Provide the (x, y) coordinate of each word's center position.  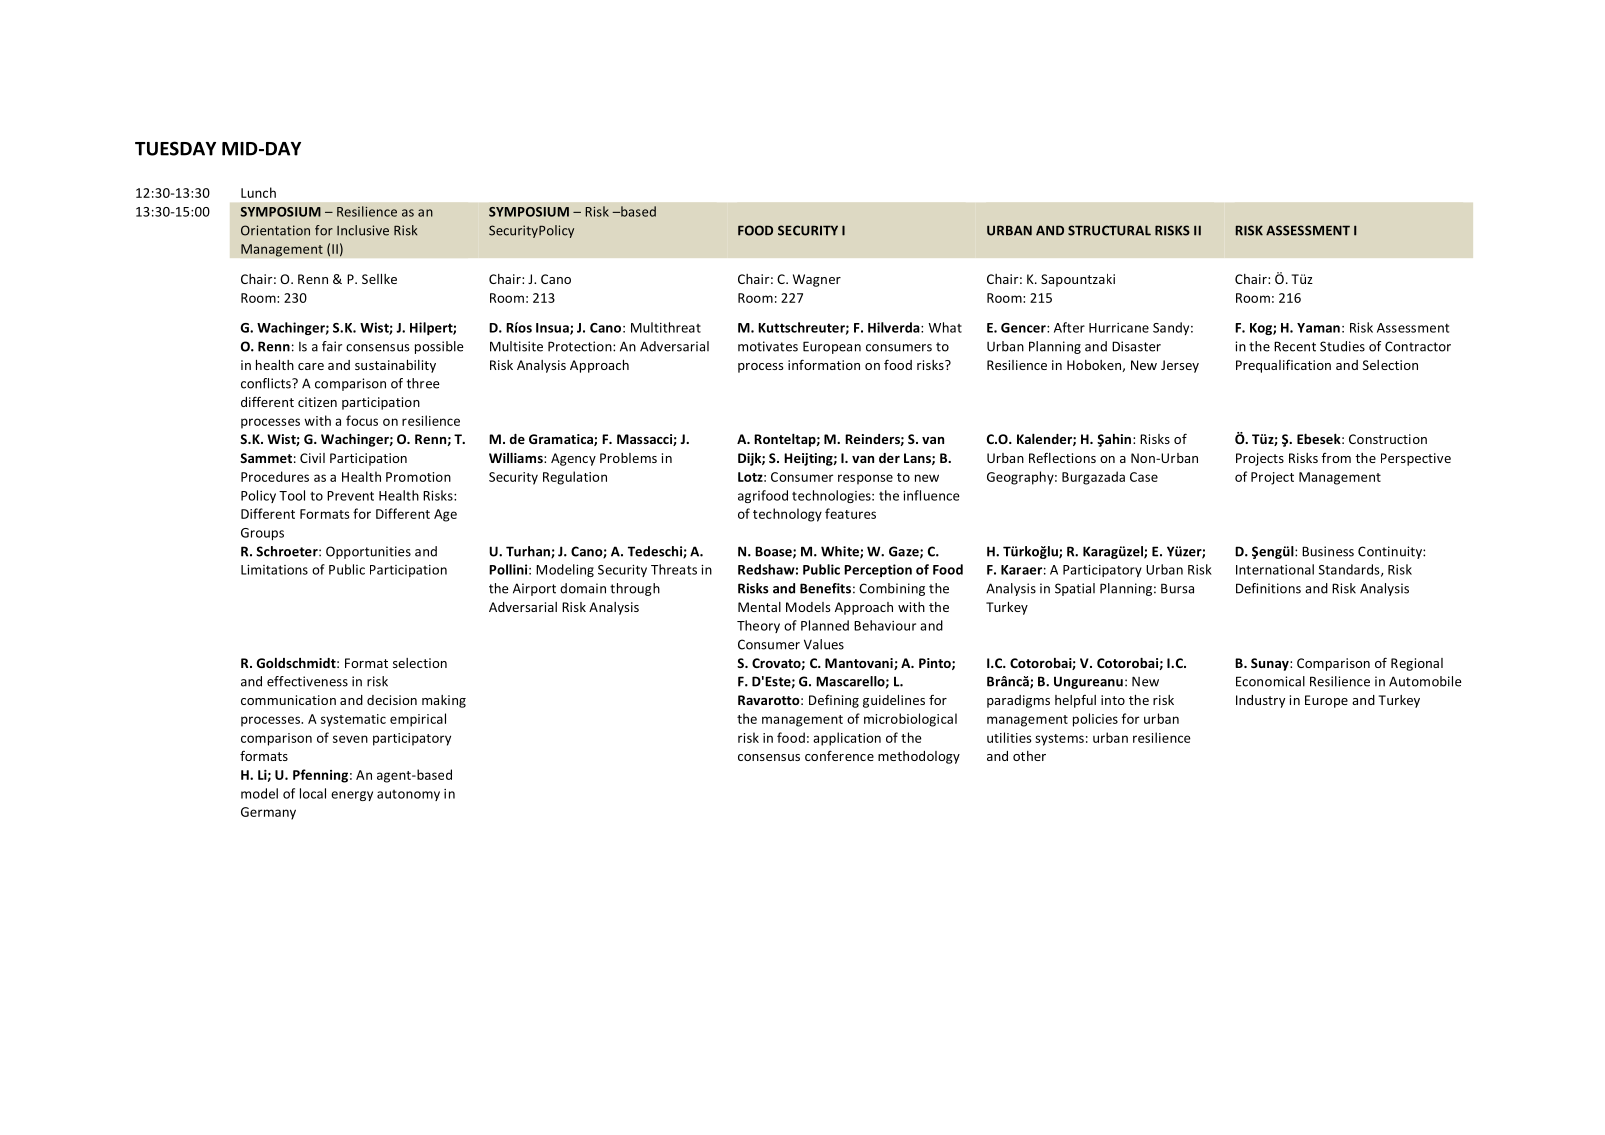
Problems (628, 458)
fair (332, 346)
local (313, 793)
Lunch (258, 192)
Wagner (817, 280)
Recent (1295, 346)
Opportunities (368, 552)
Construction (1388, 439)
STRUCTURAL (1109, 230)
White (841, 552)
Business (1328, 551)
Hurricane (1119, 328)
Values (824, 644)
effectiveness (307, 681)
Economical (1270, 681)
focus (362, 420)
